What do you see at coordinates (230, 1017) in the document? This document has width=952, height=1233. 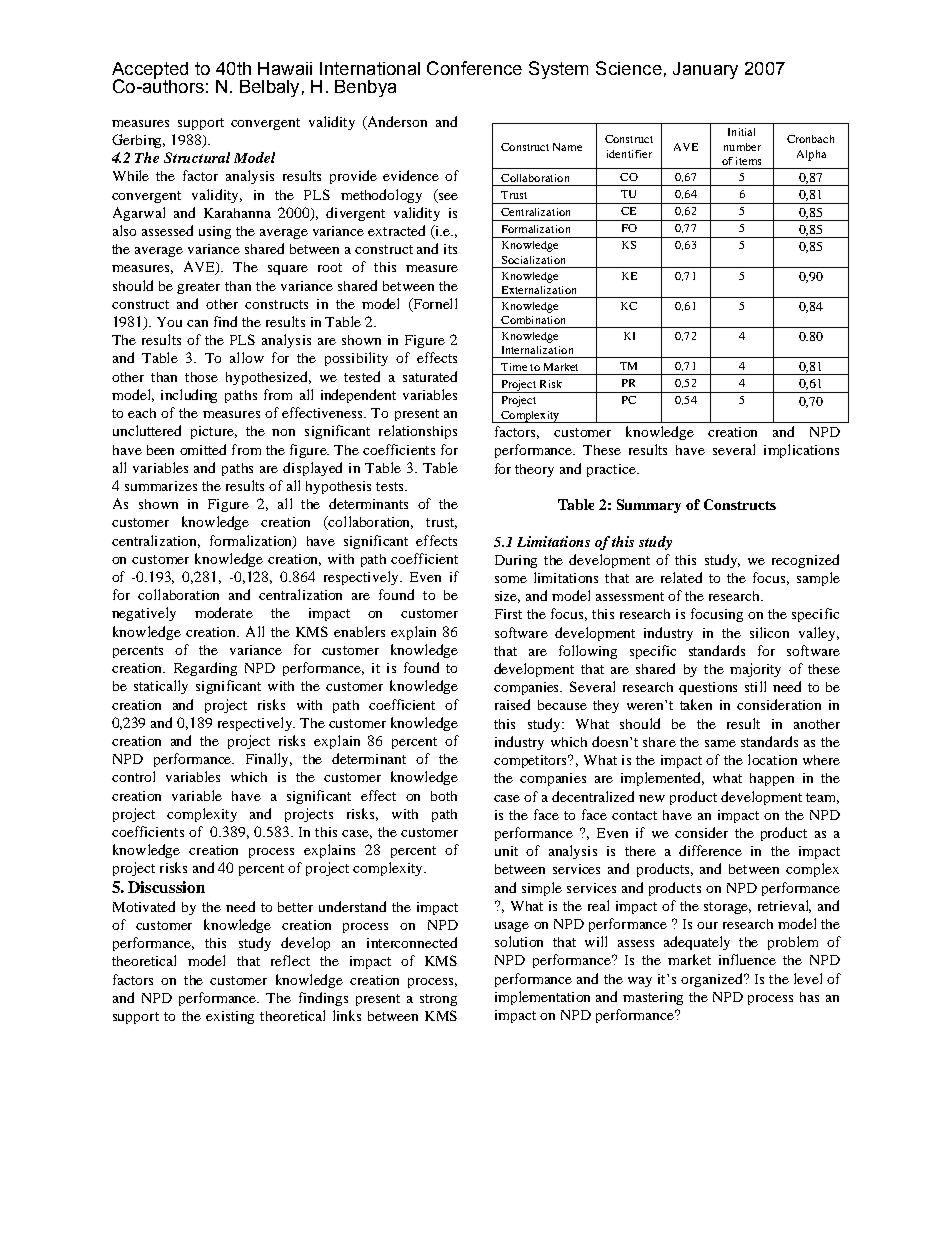 I see `existing` at bounding box center [230, 1017].
